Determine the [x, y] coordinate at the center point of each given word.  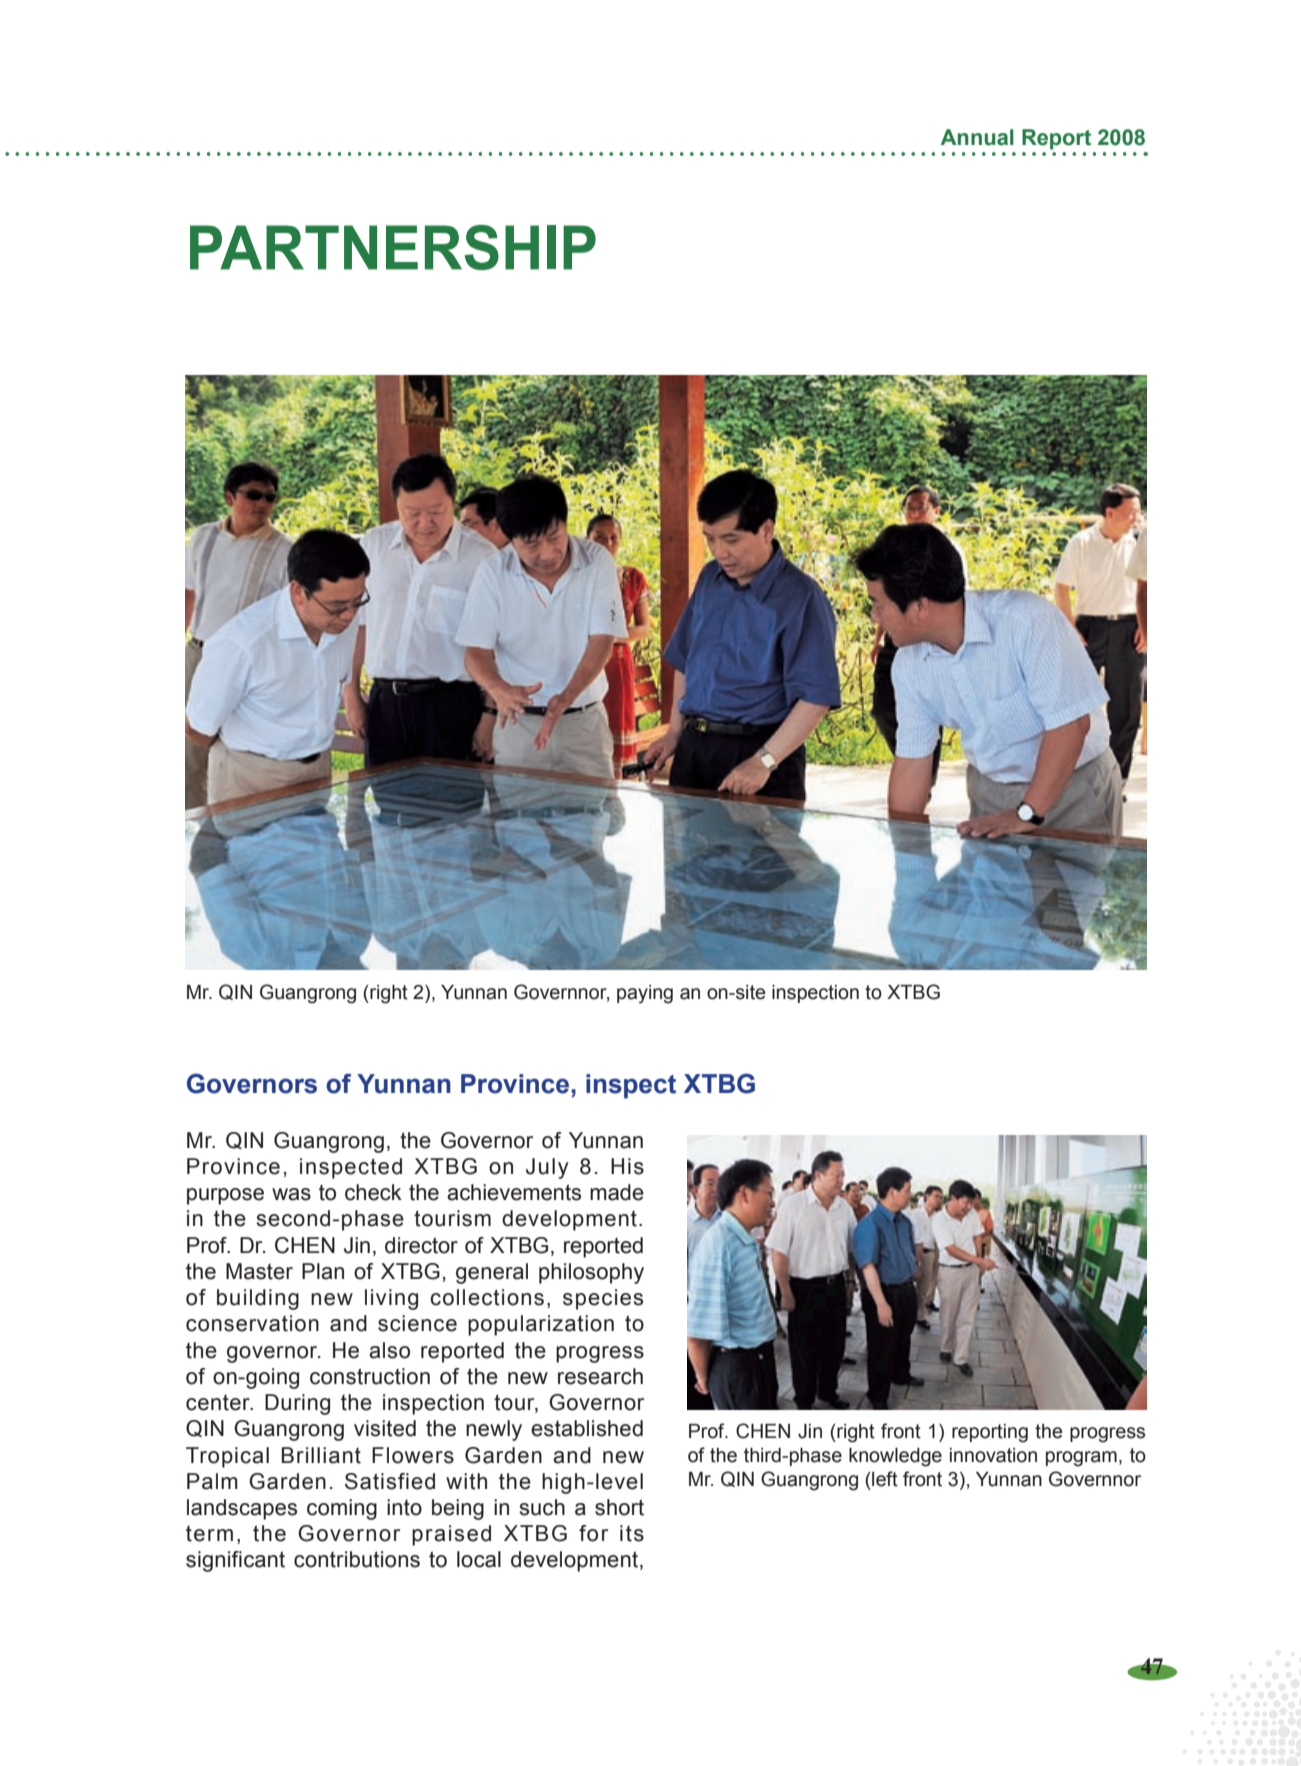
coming [342, 1509]
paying [645, 994]
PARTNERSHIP [393, 247]
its [632, 1533]
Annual [977, 137]
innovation [993, 1455]
